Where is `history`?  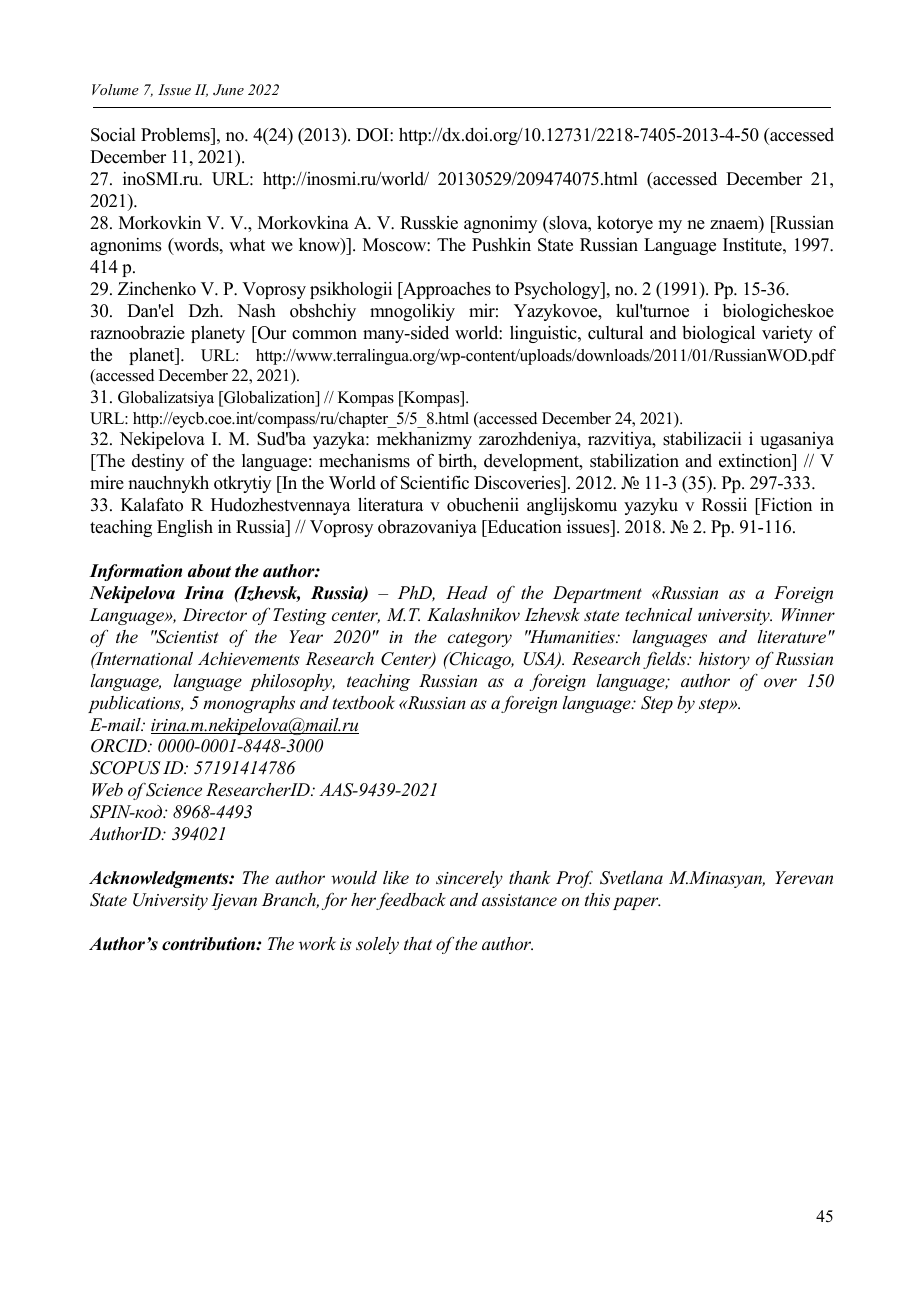 history is located at coordinates (724, 660).
